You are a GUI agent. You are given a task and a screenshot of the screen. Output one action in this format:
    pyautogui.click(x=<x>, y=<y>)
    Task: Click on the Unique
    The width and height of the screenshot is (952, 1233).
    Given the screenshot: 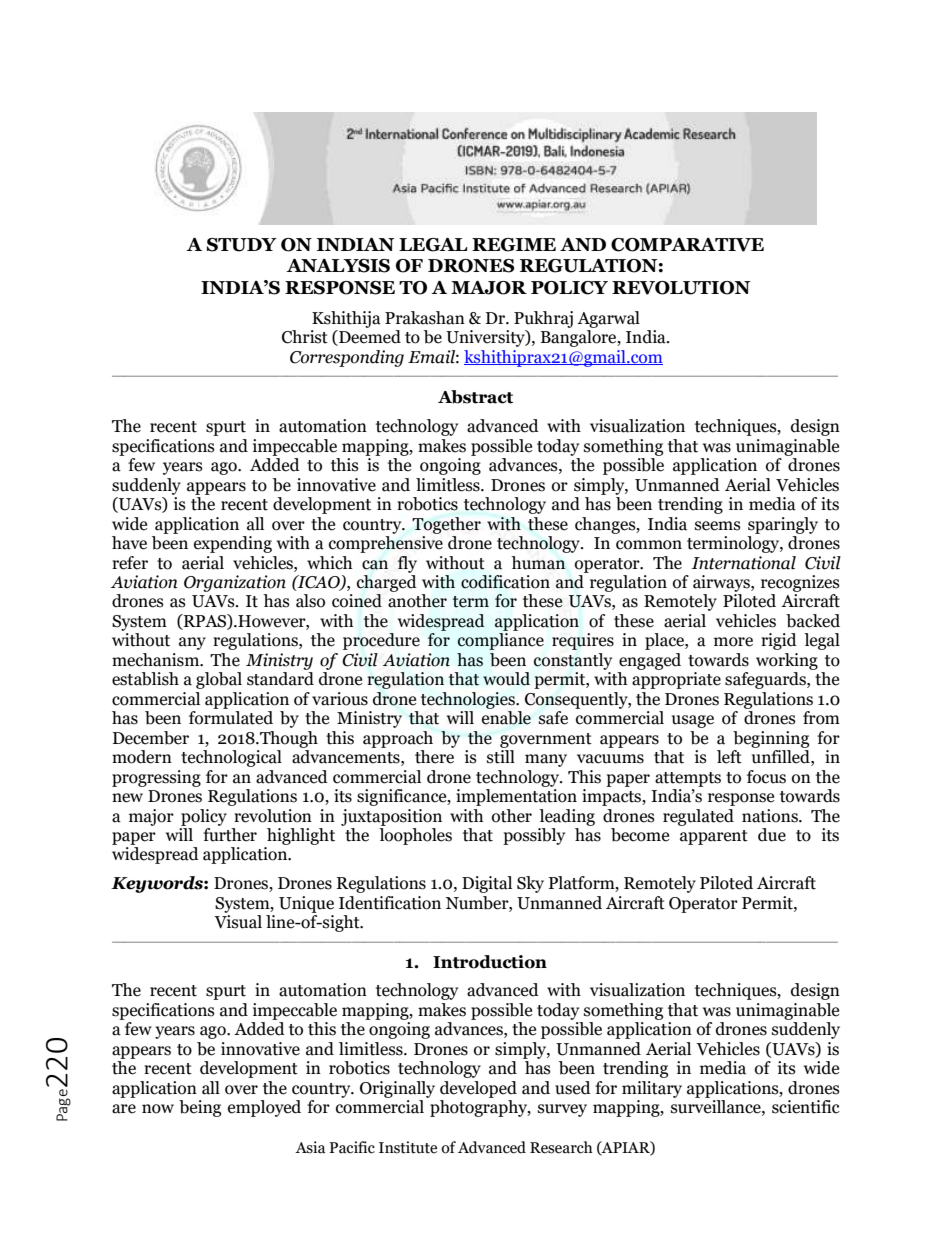 What is the action you would take?
    pyautogui.click(x=306, y=904)
